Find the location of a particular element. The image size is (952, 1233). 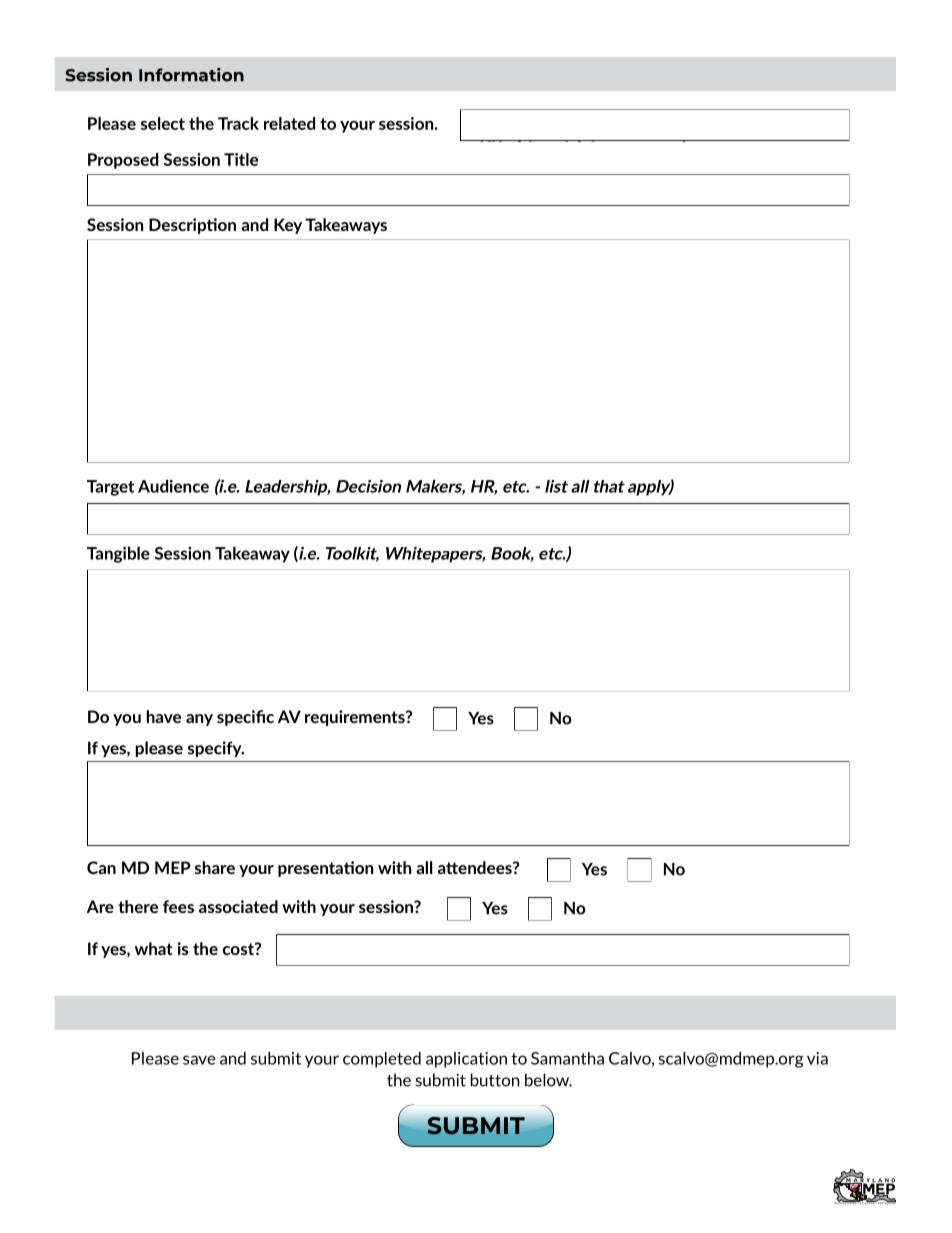

attendees is located at coordinates (476, 867).
